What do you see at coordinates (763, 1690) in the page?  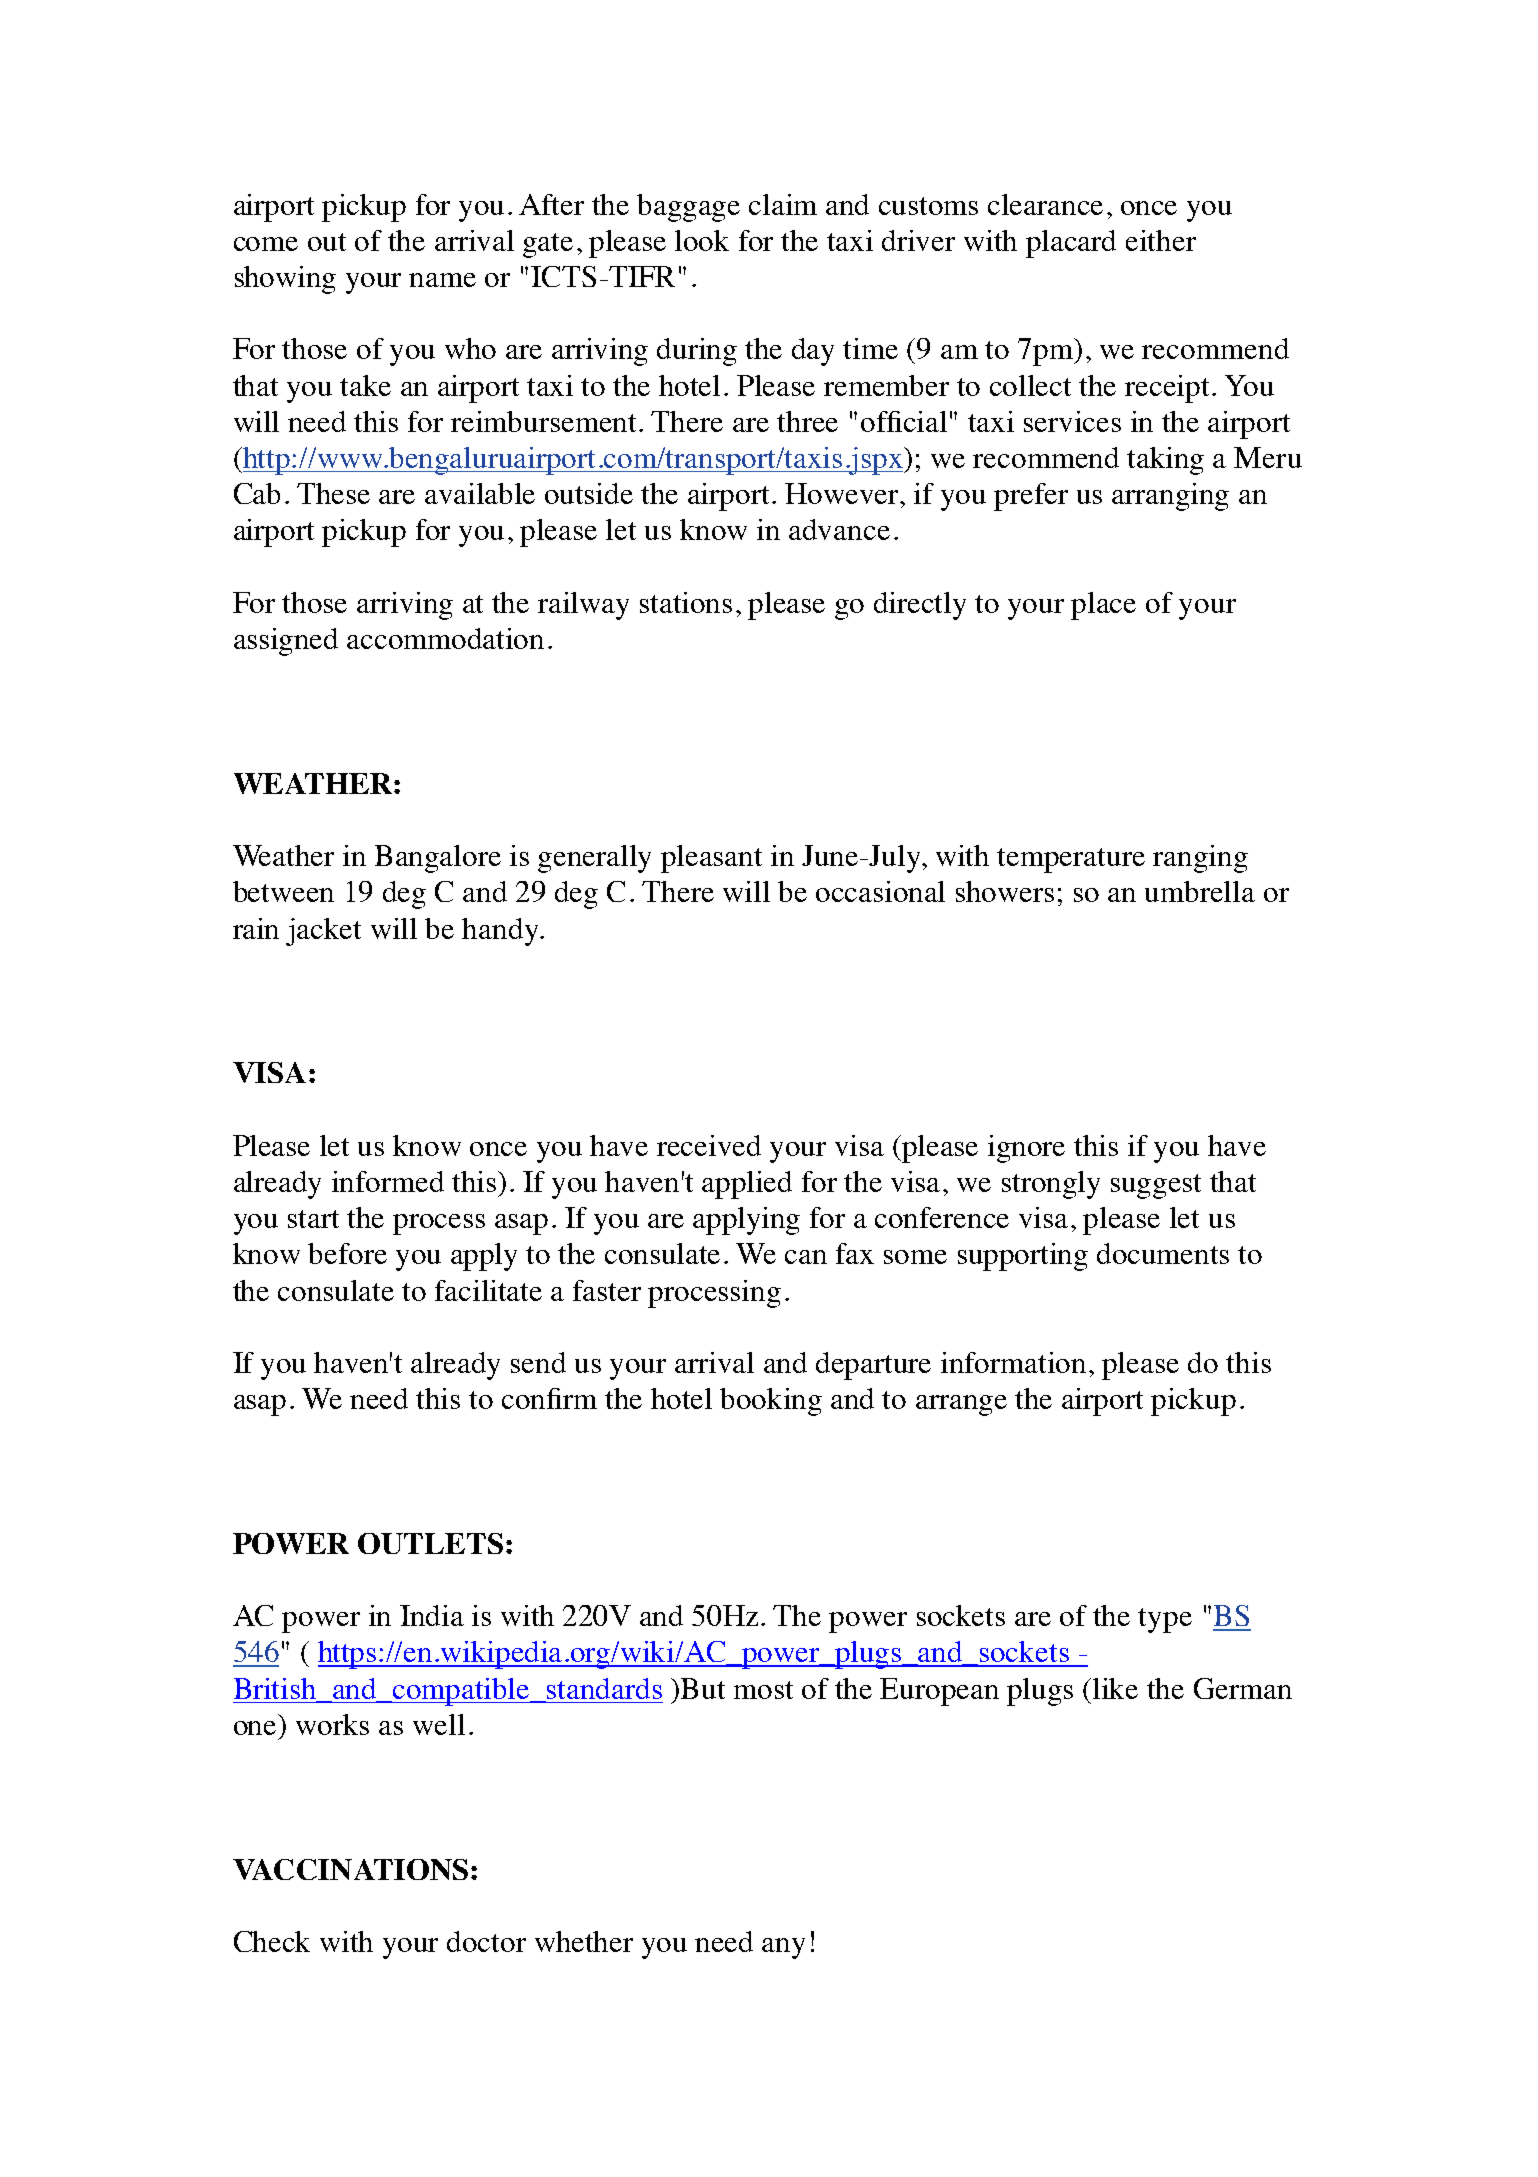 I see `most` at bounding box center [763, 1690].
